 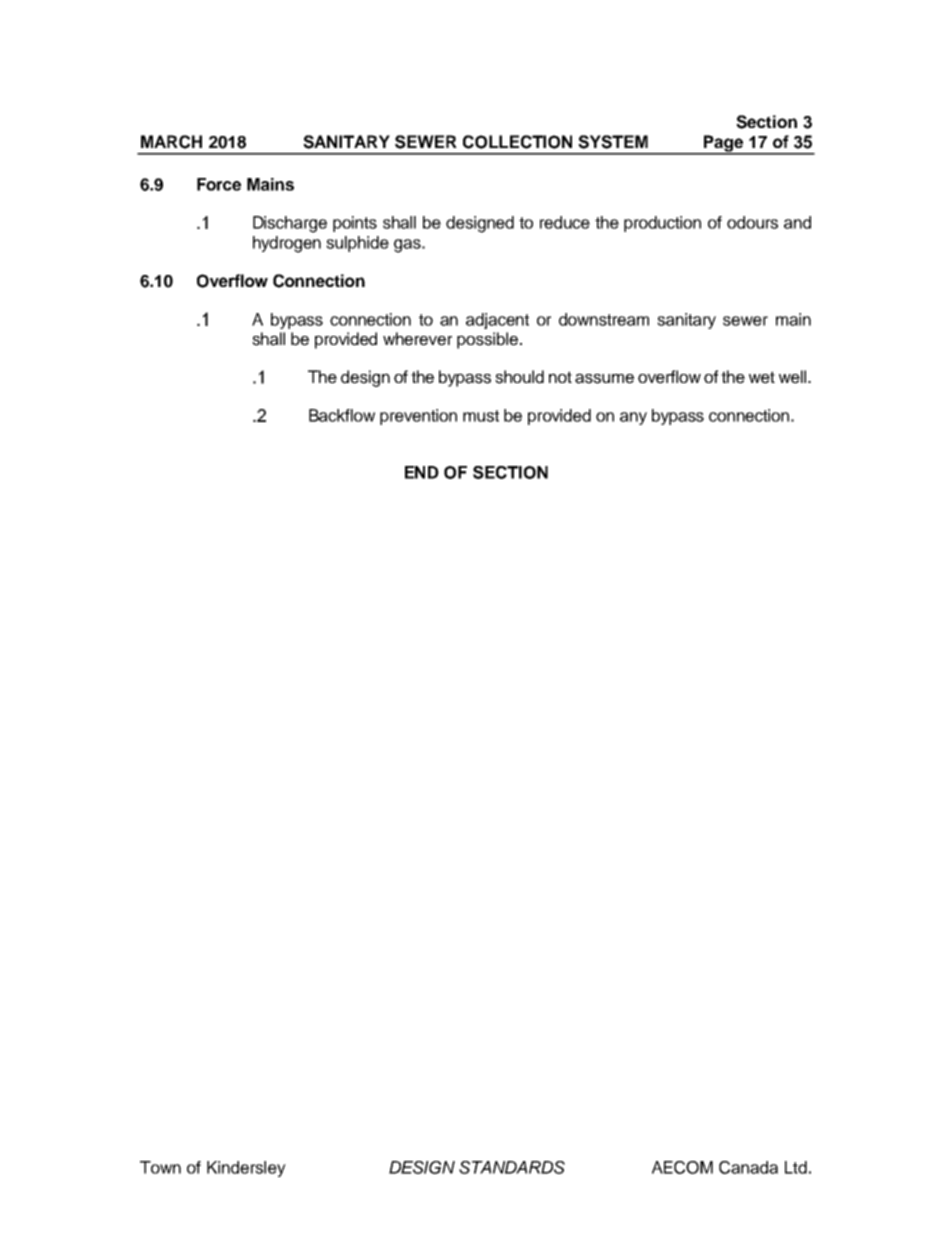 What do you see at coordinates (517, 142) in the image?
I see `COLLECTION` at bounding box center [517, 142].
